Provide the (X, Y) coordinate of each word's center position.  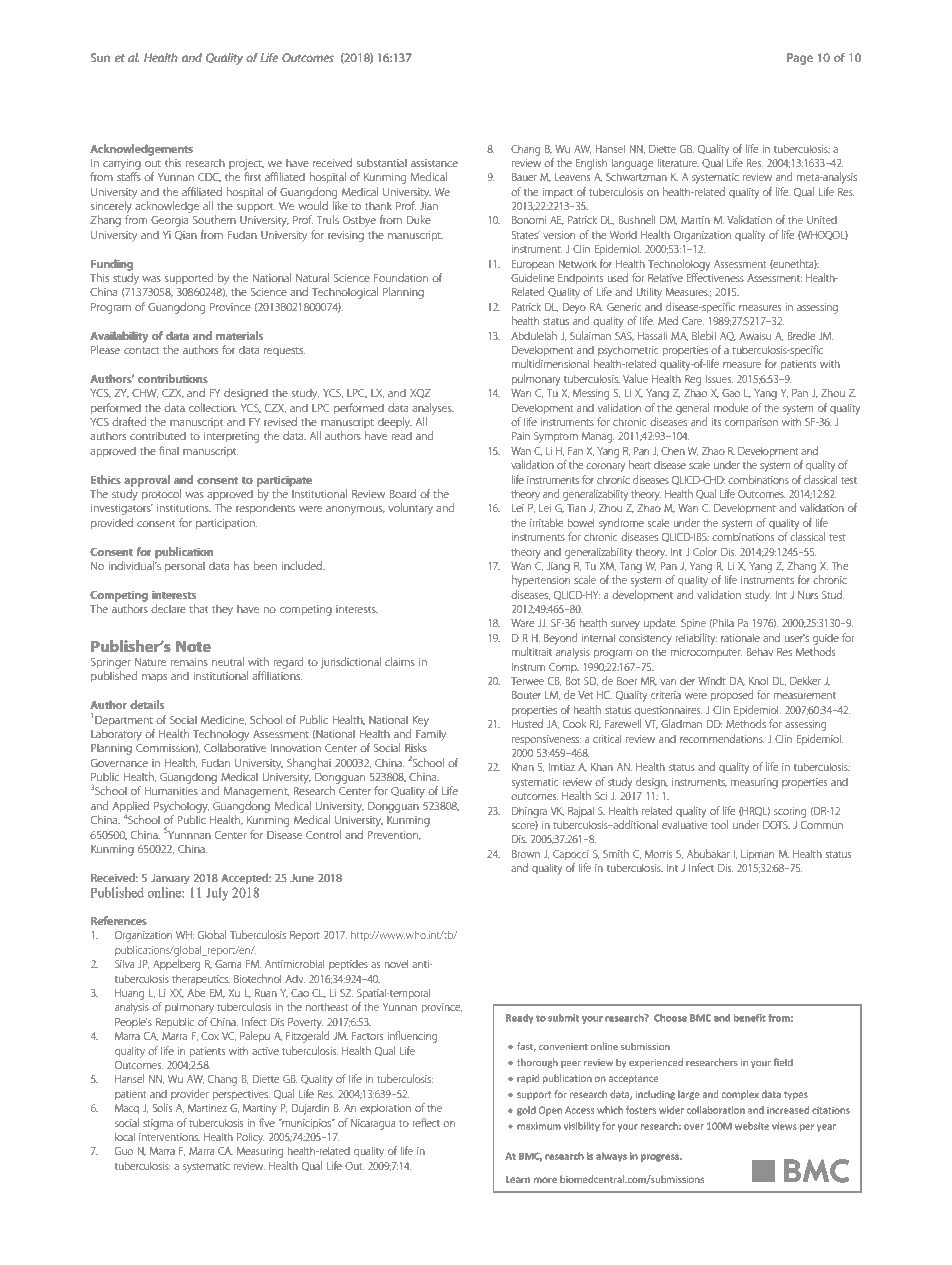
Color (705, 551)
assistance (434, 163)
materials (239, 335)
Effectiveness (715, 277)
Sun (100, 57)
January (170, 879)
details (147, 704)
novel (397, 963)
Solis (162, 1107)
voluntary (410, 509)
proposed (732, 695)
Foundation (401, 277)
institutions (184, 508)
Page (800, 59)
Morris (658, 854)
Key (421, 721)
